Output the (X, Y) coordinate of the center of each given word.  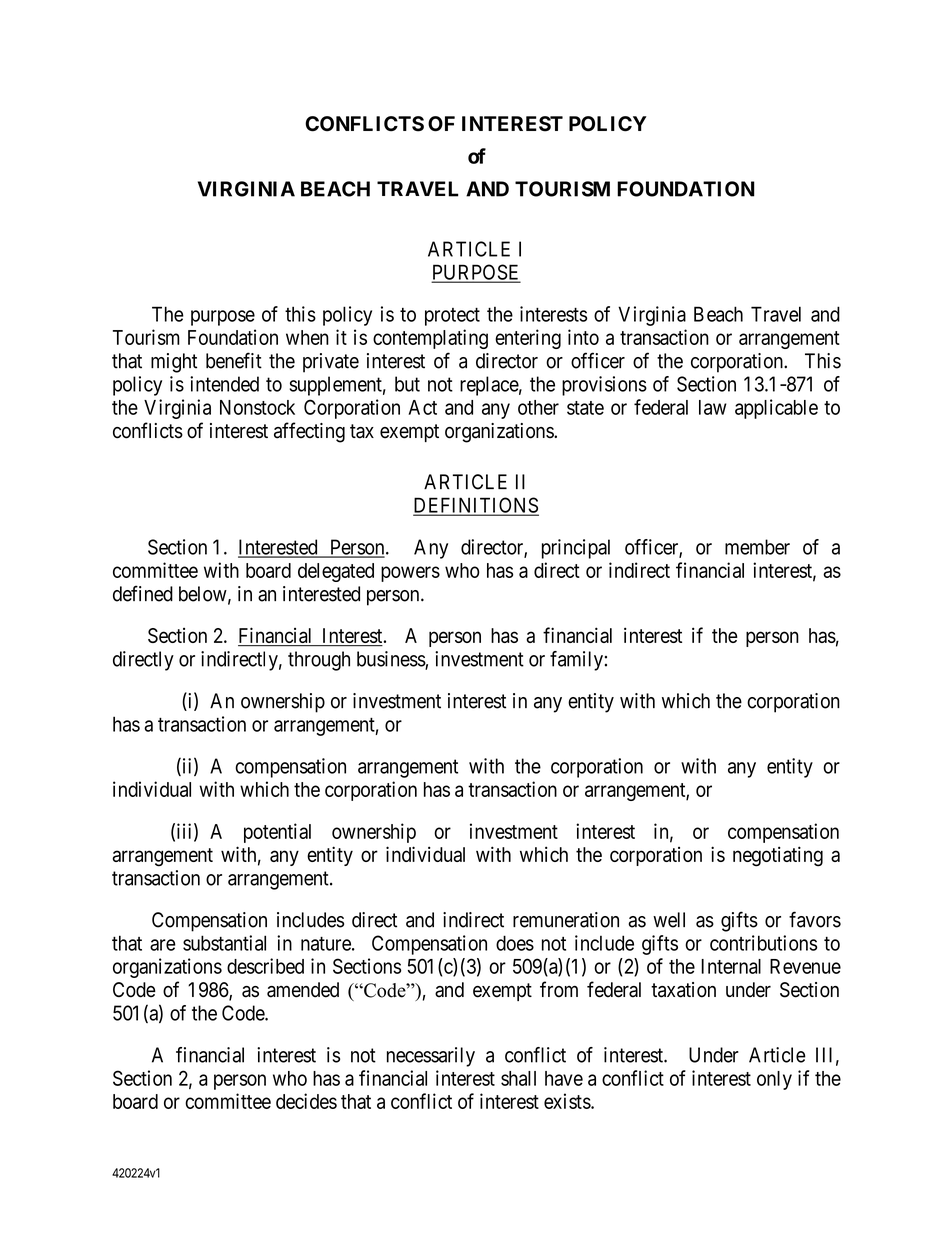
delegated (336, 572)
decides (306, 1101)
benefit (234, 360)
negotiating (778, 856)
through (319, 661)
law (713, 407)
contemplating (430, 339)
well (669, 920)
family (576, 661)
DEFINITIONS (476, 506)
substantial (224, 943)
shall (518, 1078)
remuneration (566, 920)
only (774, 1080)
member (757, 547)
